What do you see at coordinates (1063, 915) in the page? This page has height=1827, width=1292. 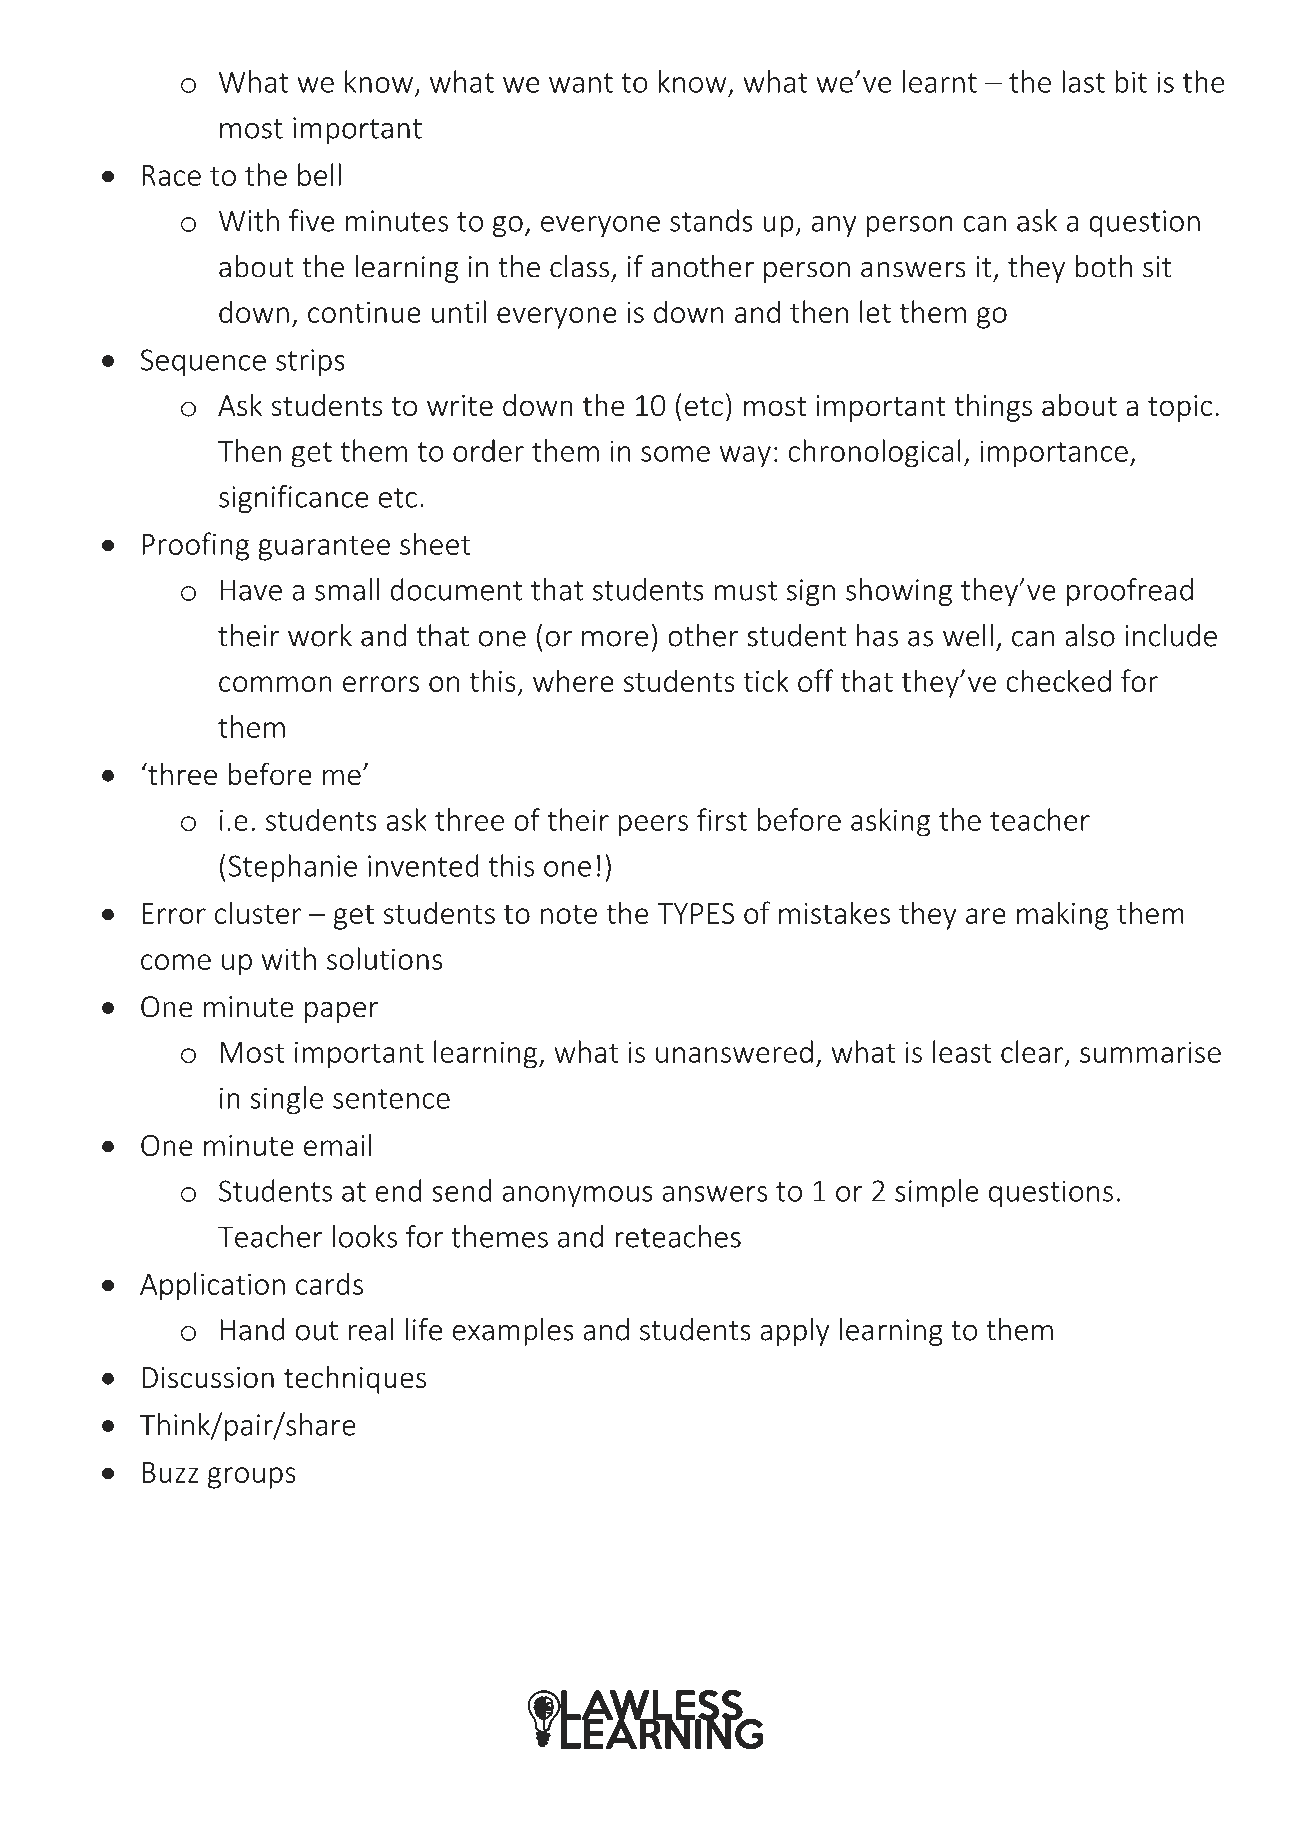 I see `making` at bounding box center [1063, 915].
